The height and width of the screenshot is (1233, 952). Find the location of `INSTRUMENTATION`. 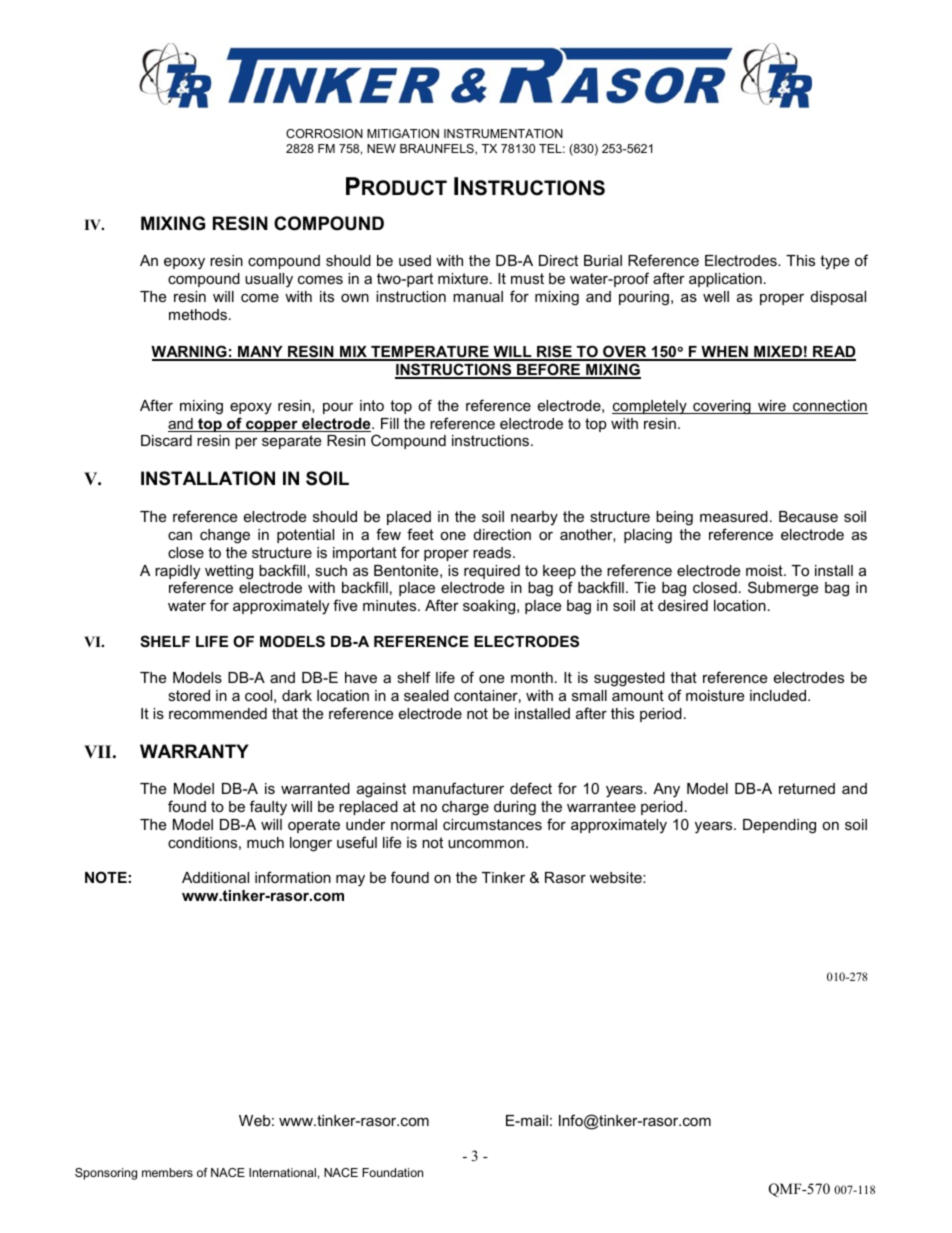

INSTRUMENTATION is located at coordinates (503, 133).
